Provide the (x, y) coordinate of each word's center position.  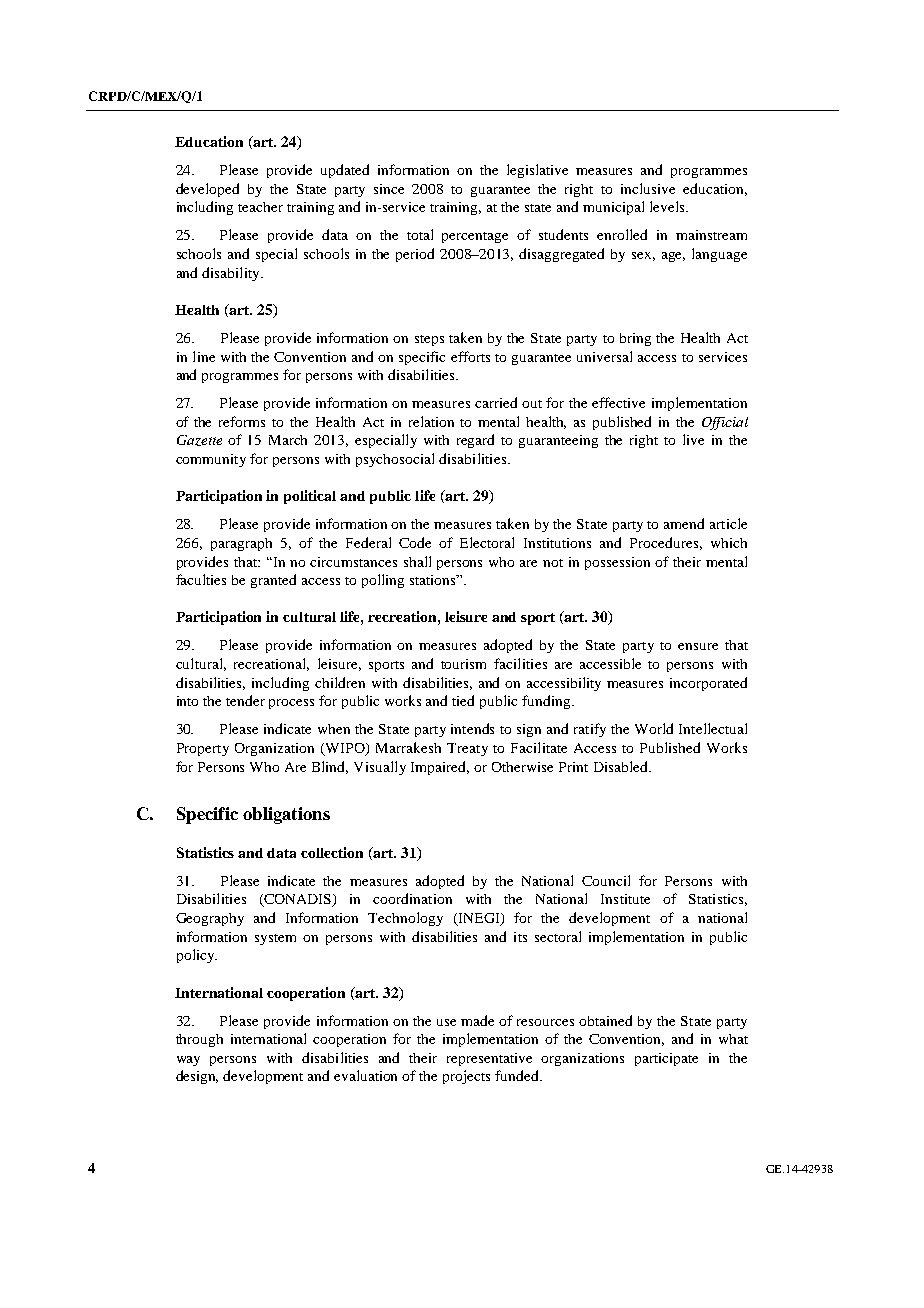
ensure (698, 646)
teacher (260, 207)
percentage (475, 237)
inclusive (648, 188)
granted (273, 581)
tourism (463, 664)
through (199, 1040)
